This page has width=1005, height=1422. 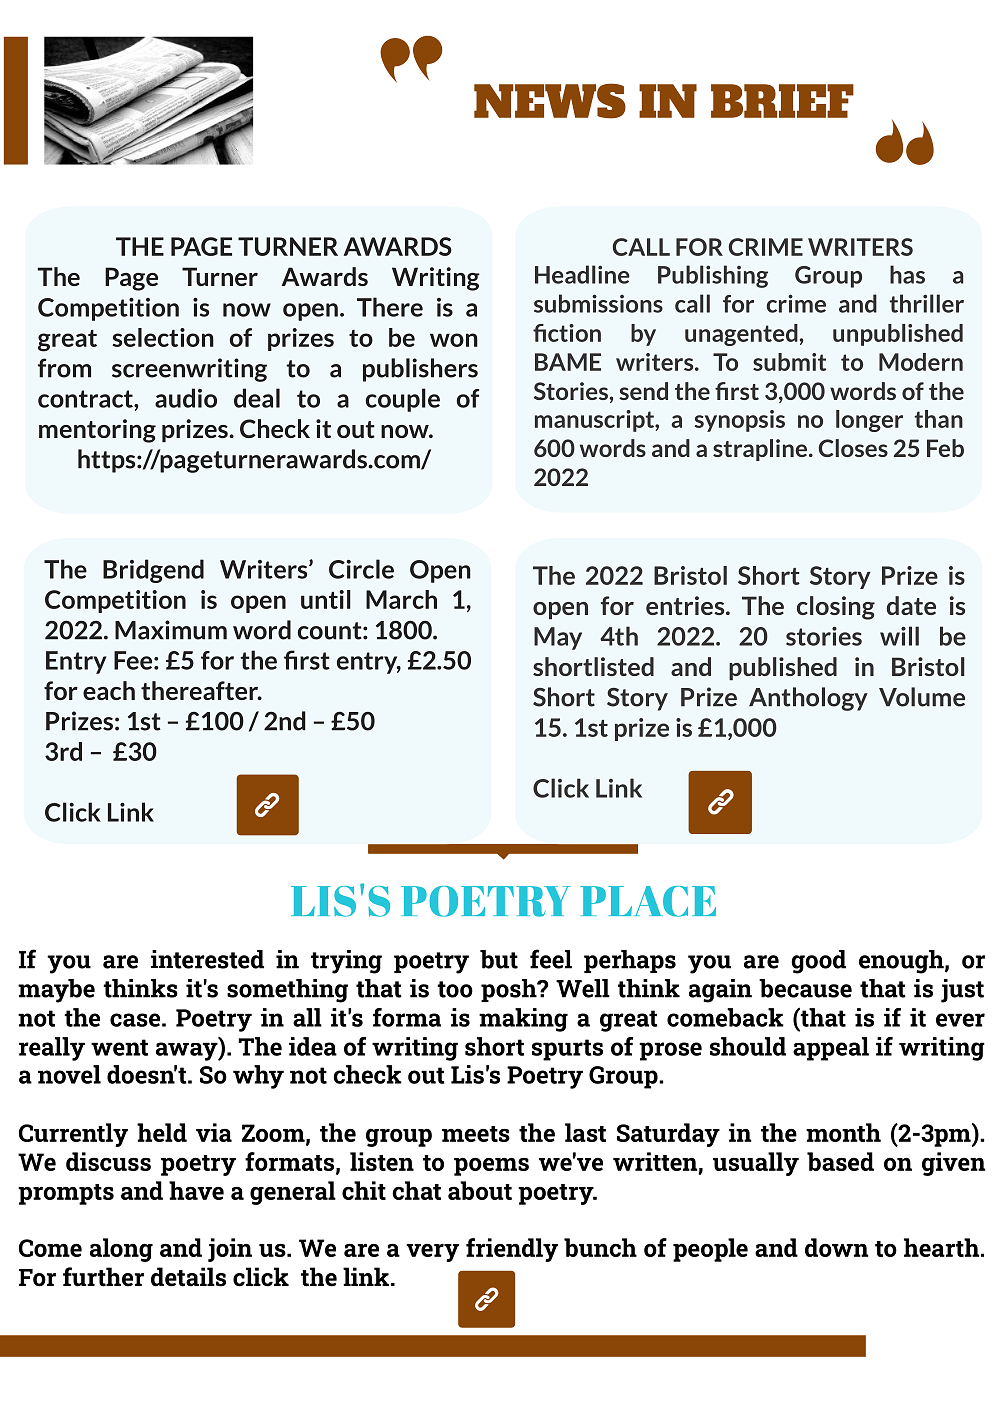 What do you see at coordinates (403, 400) in the page?
I see `couple` at bounding box center [403, 400].
